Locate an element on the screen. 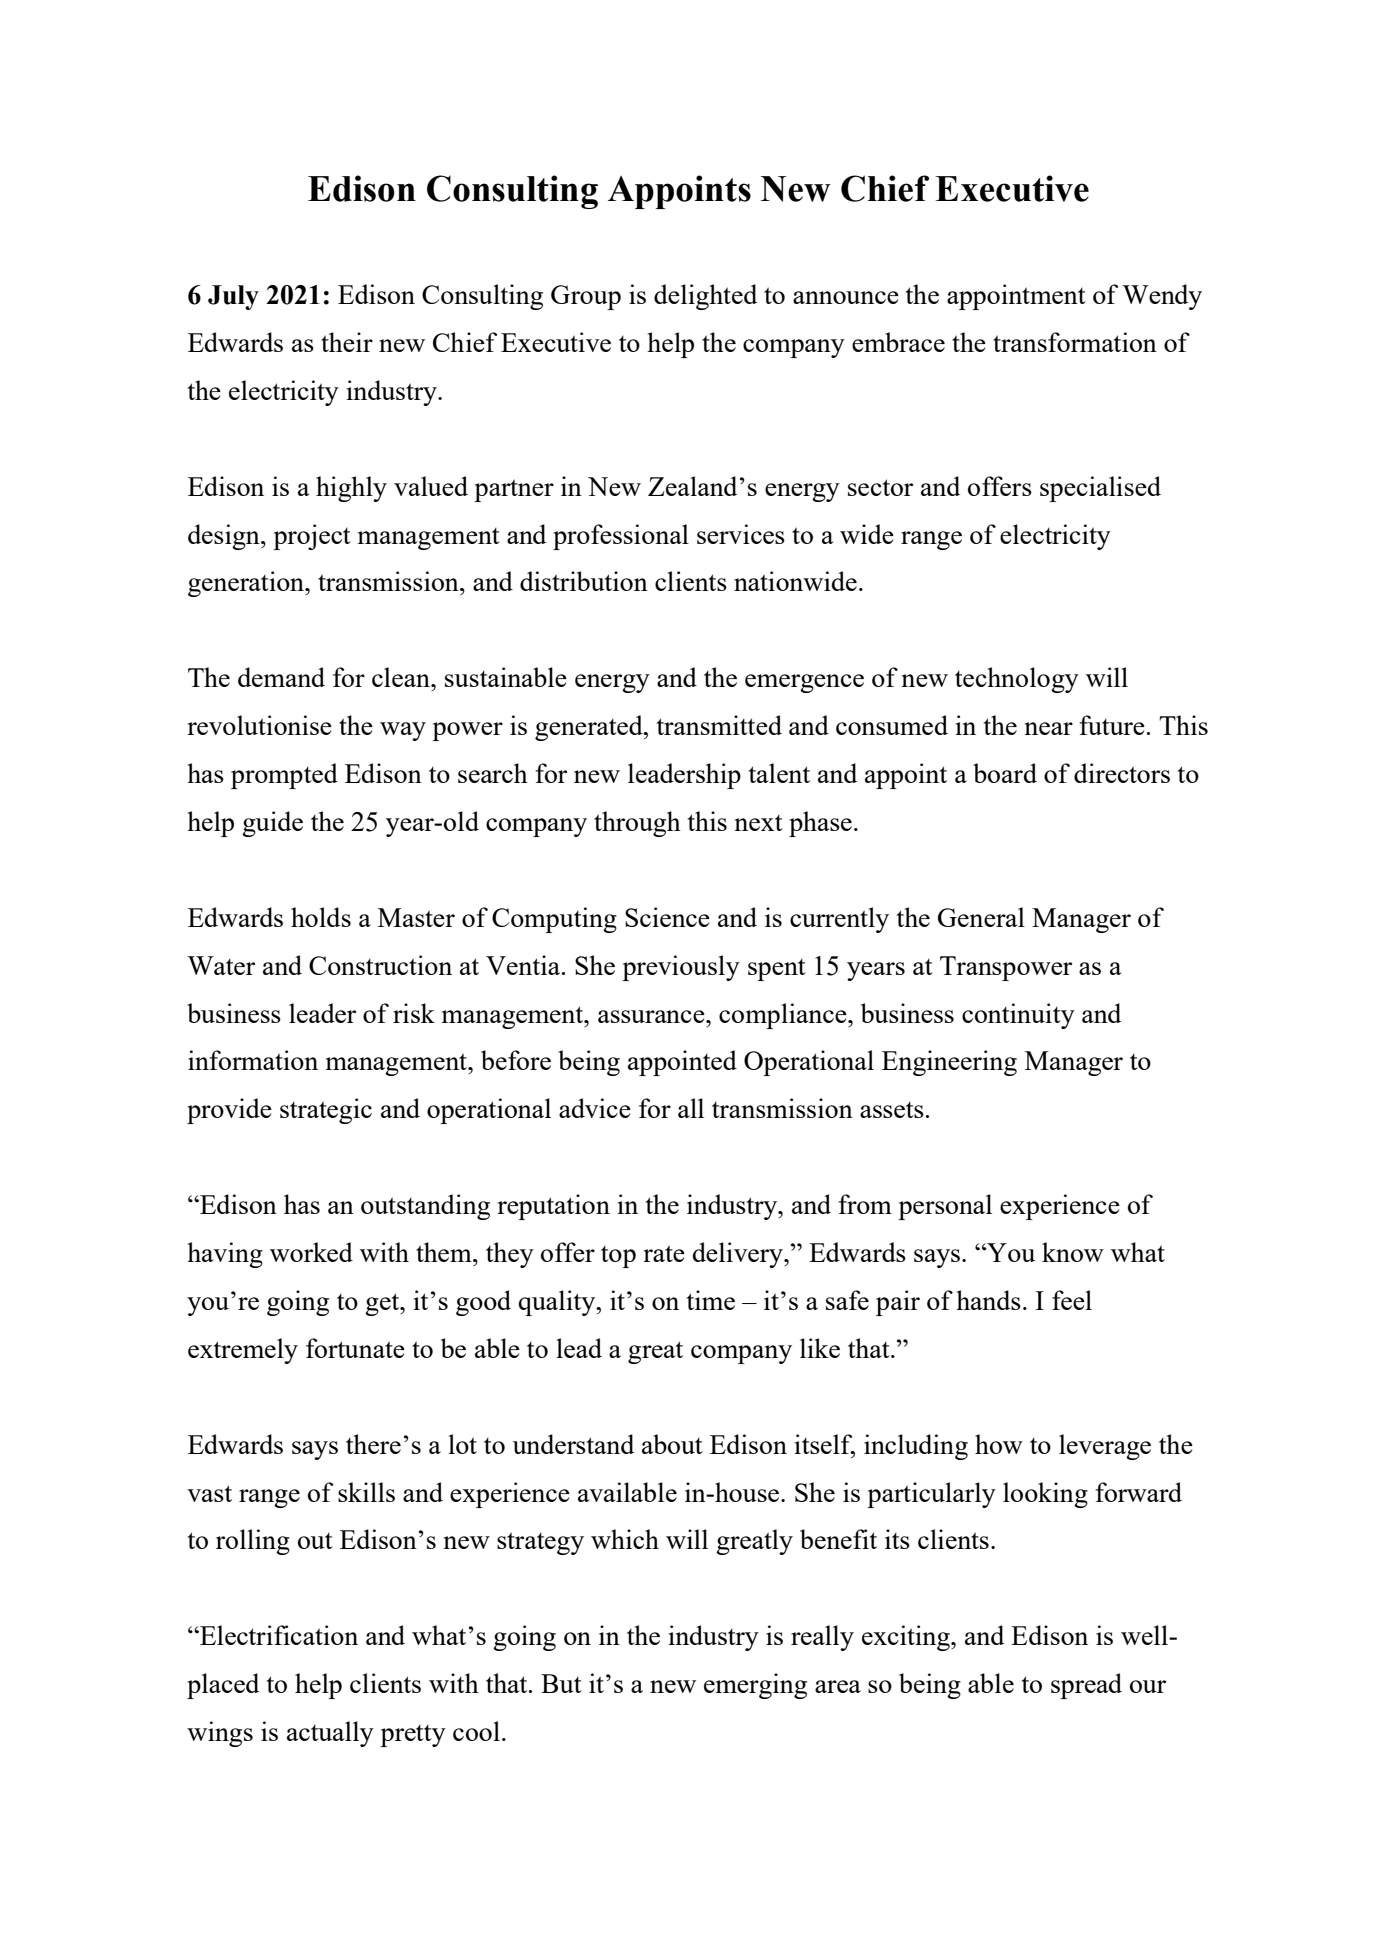 The height and width of the screenshot is (1948, 1377). transformation is located at coordinates (1075, 342).
